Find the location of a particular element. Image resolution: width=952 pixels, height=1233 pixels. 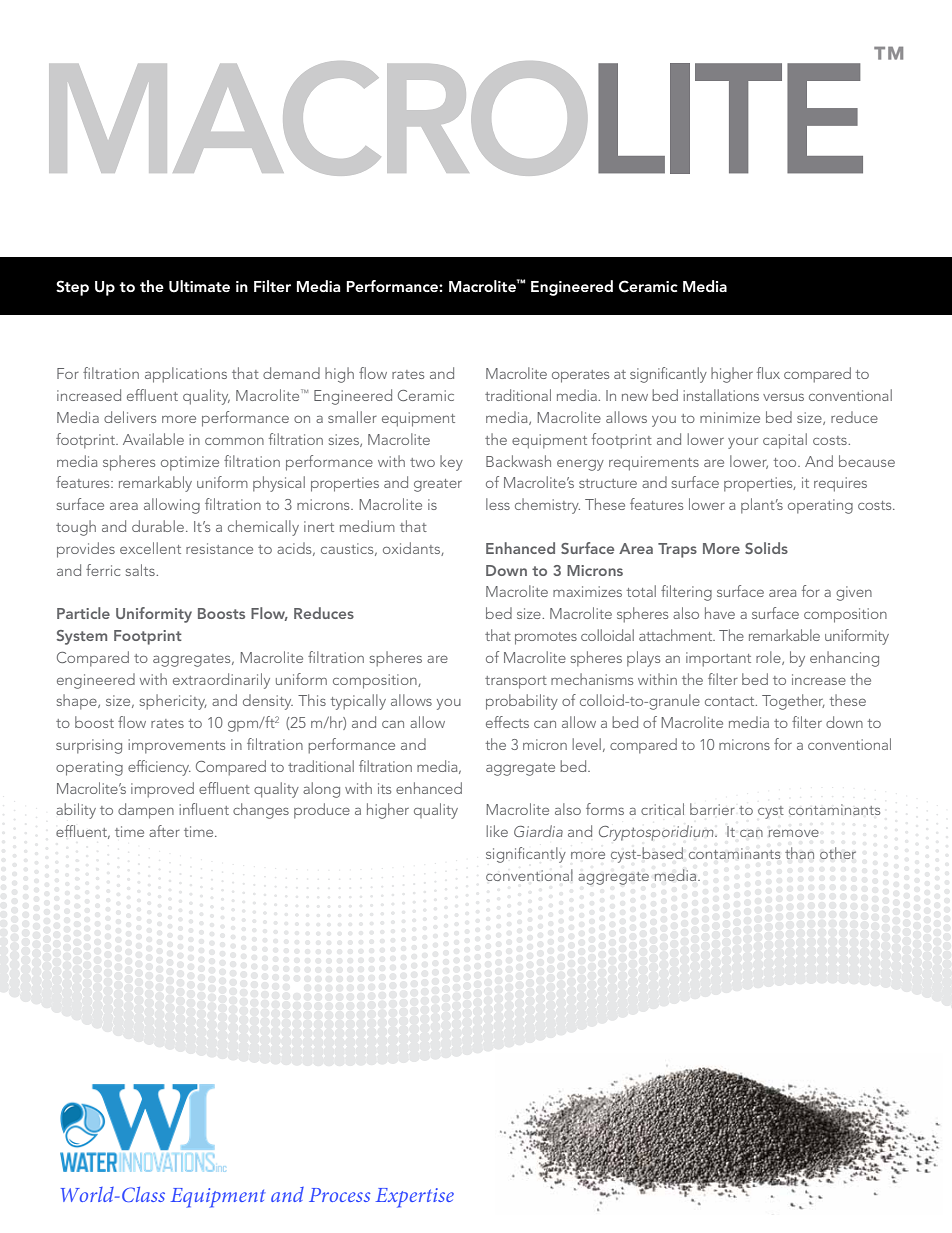

durable is located at coordinates (158, 526).
